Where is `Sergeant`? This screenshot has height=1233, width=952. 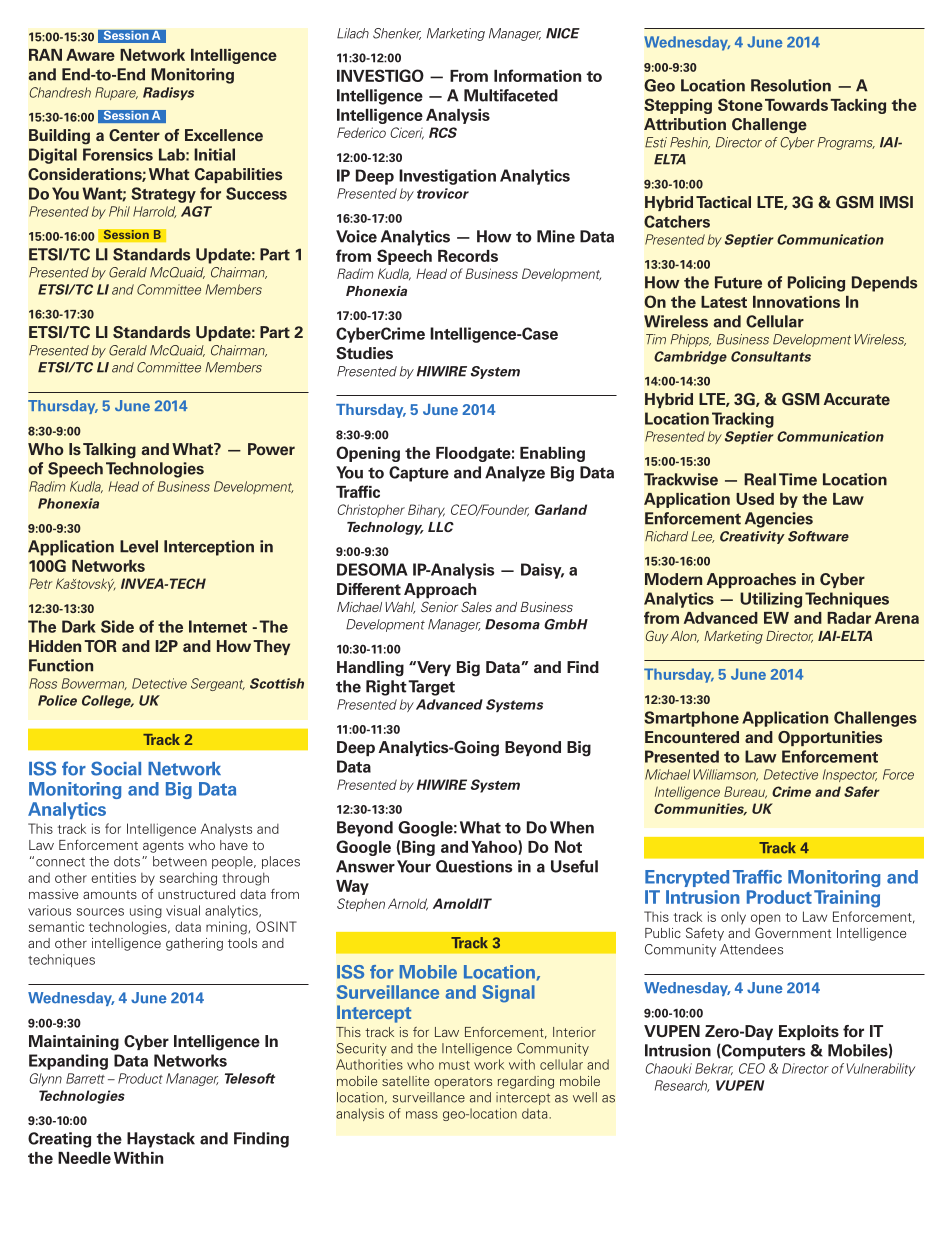
Sergeant is located at coordinates (218, 684).
